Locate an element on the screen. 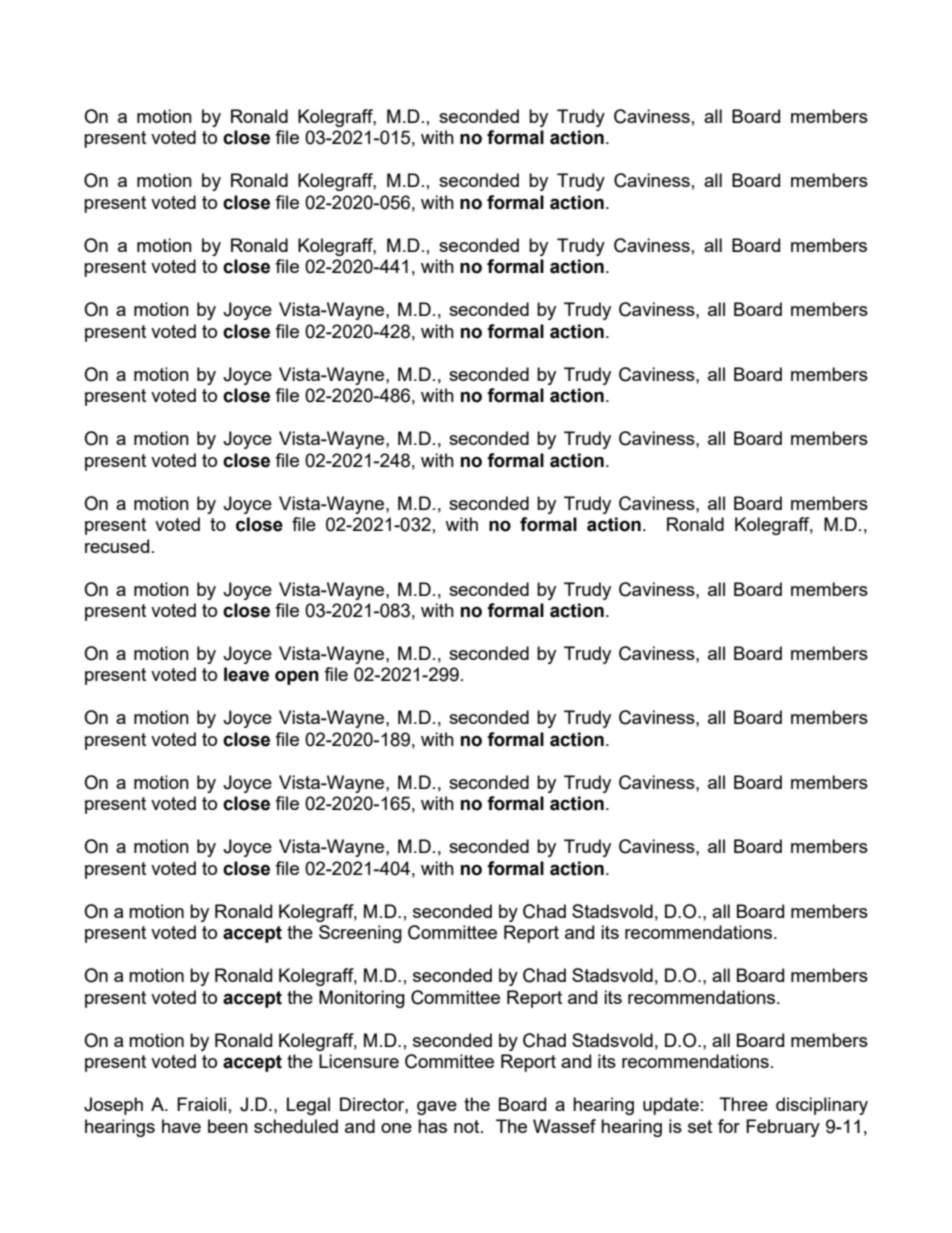 The height and width of the screenshot is (1233, 952). set is located at coordinates (700, 1126).
